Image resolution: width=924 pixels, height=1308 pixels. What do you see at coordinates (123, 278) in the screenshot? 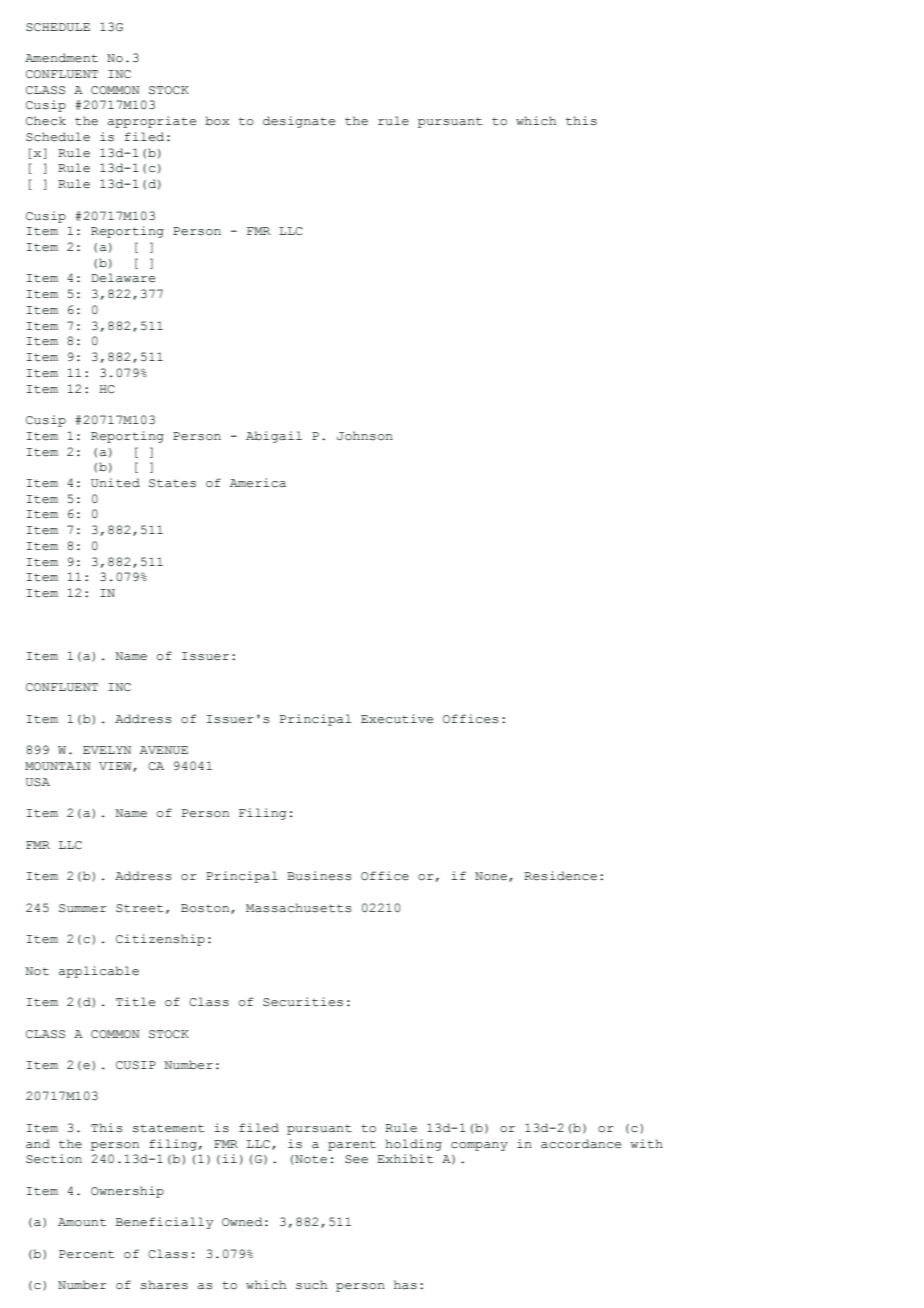
I see `Delaware` at bounding box center [123, 278].
